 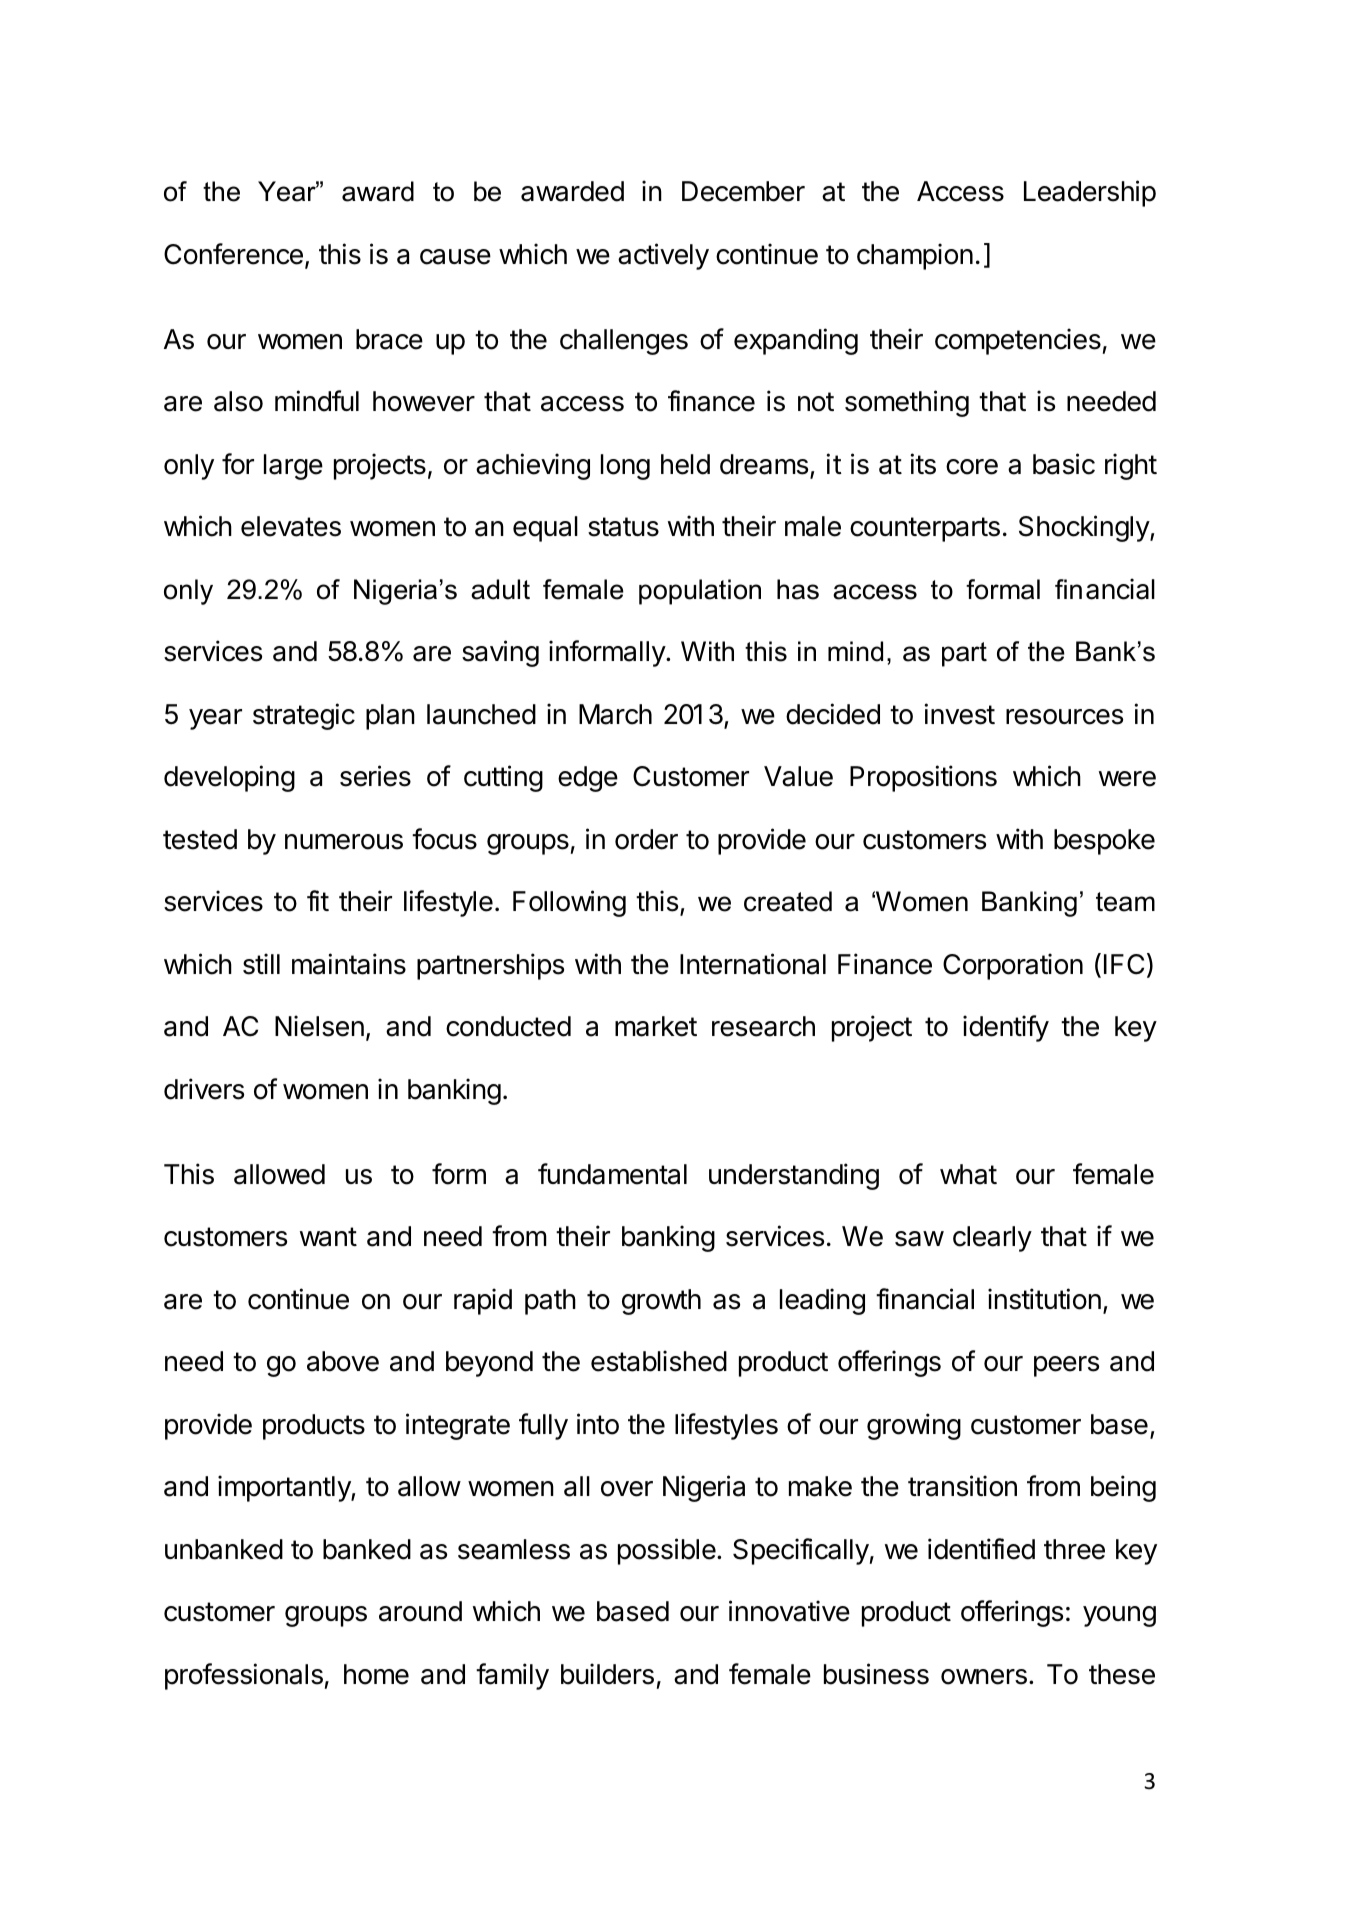 I want to click on identify, so click(x=1006, y=1028).
